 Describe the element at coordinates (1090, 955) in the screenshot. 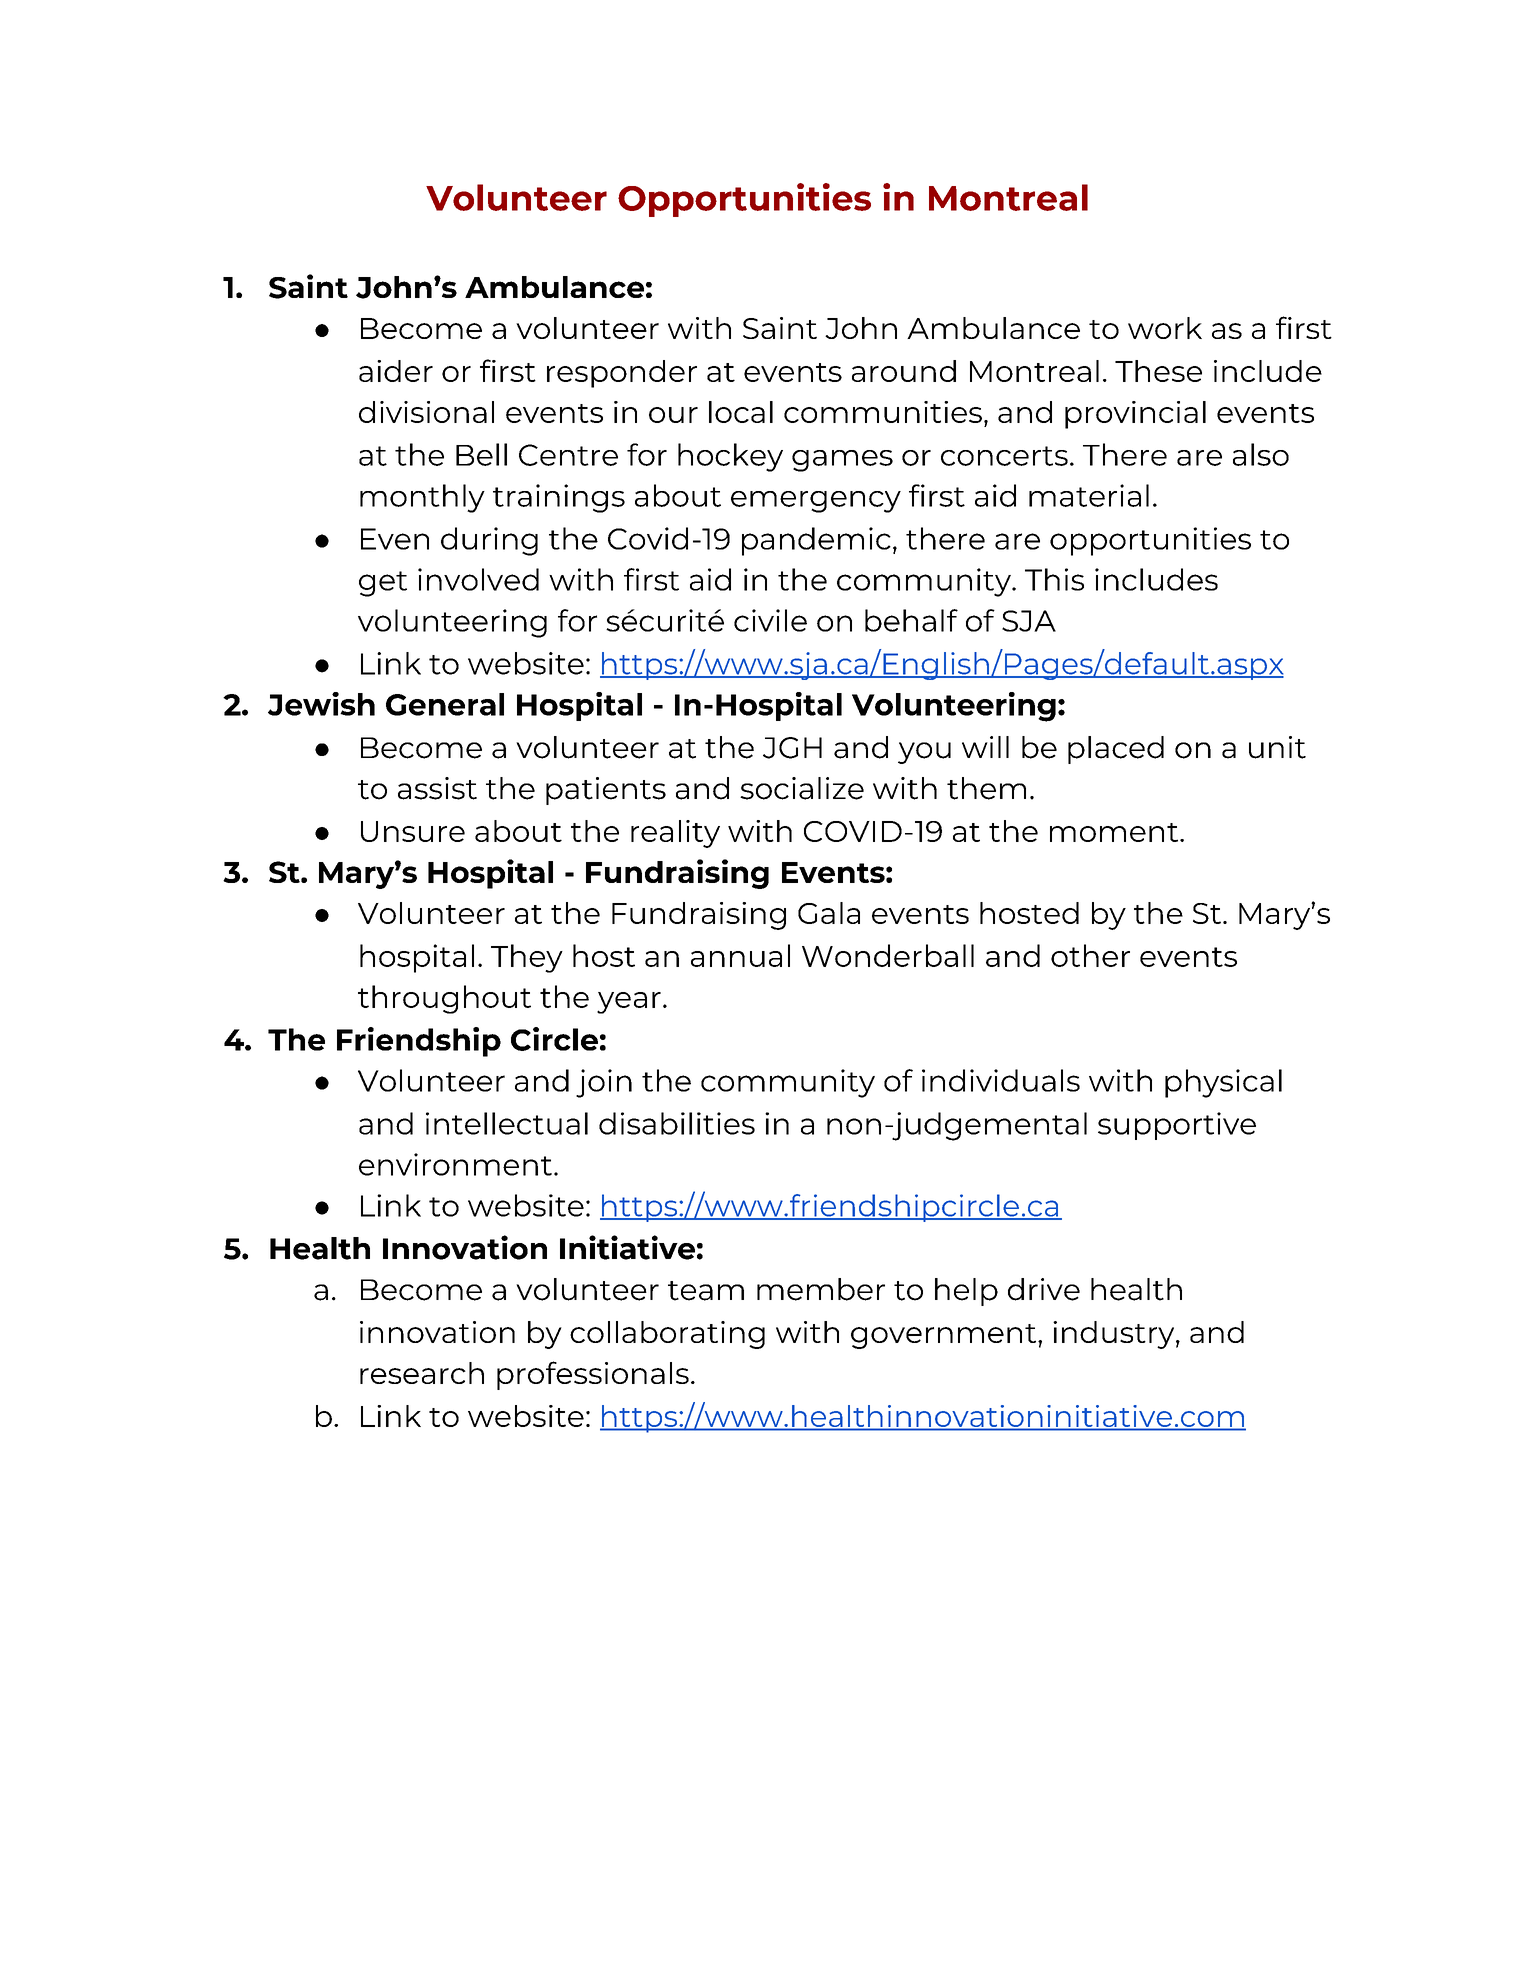

I see `other` at that location.
